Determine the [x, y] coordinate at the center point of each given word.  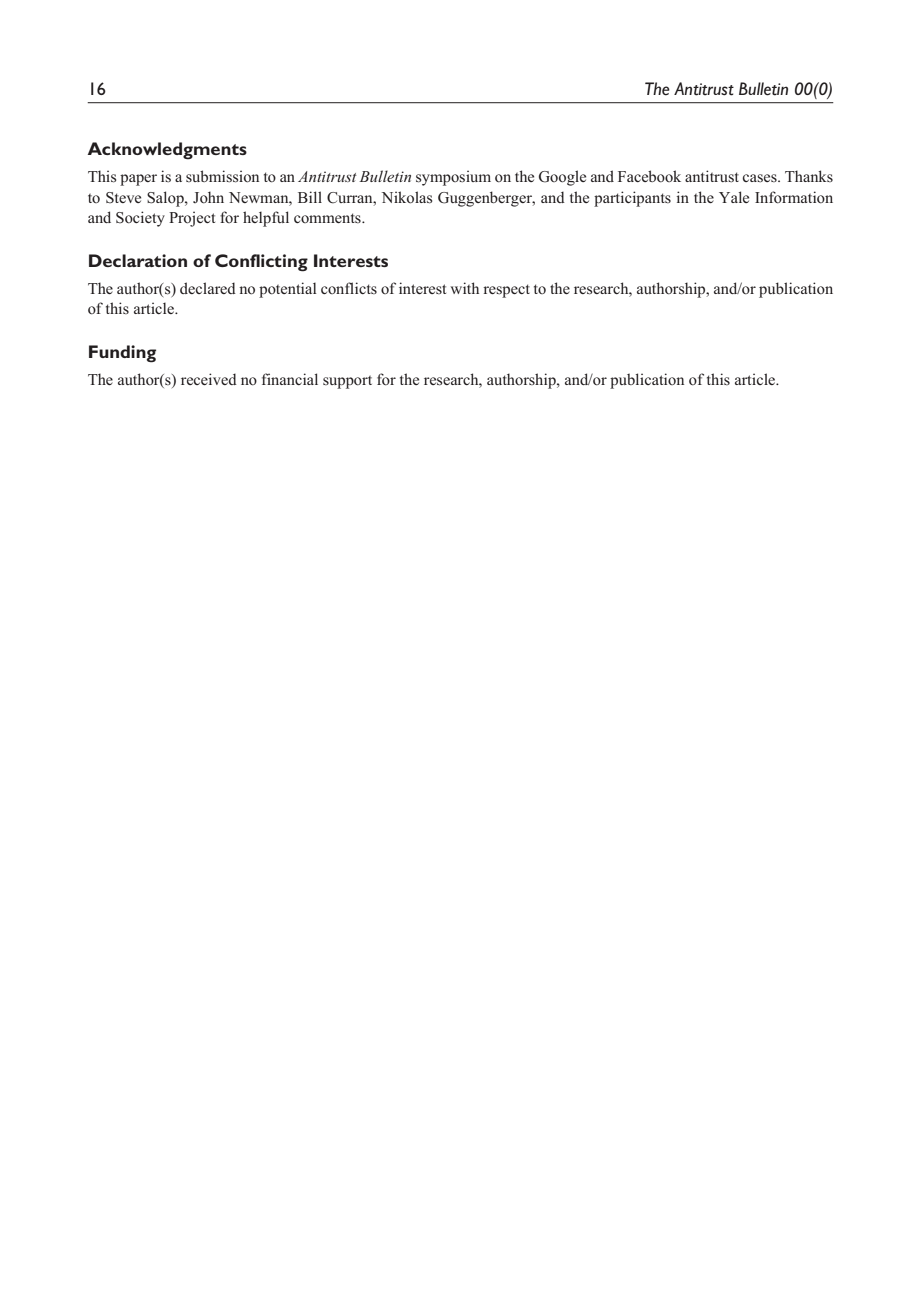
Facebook [649, 176]
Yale [734, 197]
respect [506, 291]
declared [208, 288]
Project [192, 219]
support [347, 382]
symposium [453, 178]
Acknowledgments [167, 151]
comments [328, 218]
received [209, 379]
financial [290, 379]
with [464, 288]
